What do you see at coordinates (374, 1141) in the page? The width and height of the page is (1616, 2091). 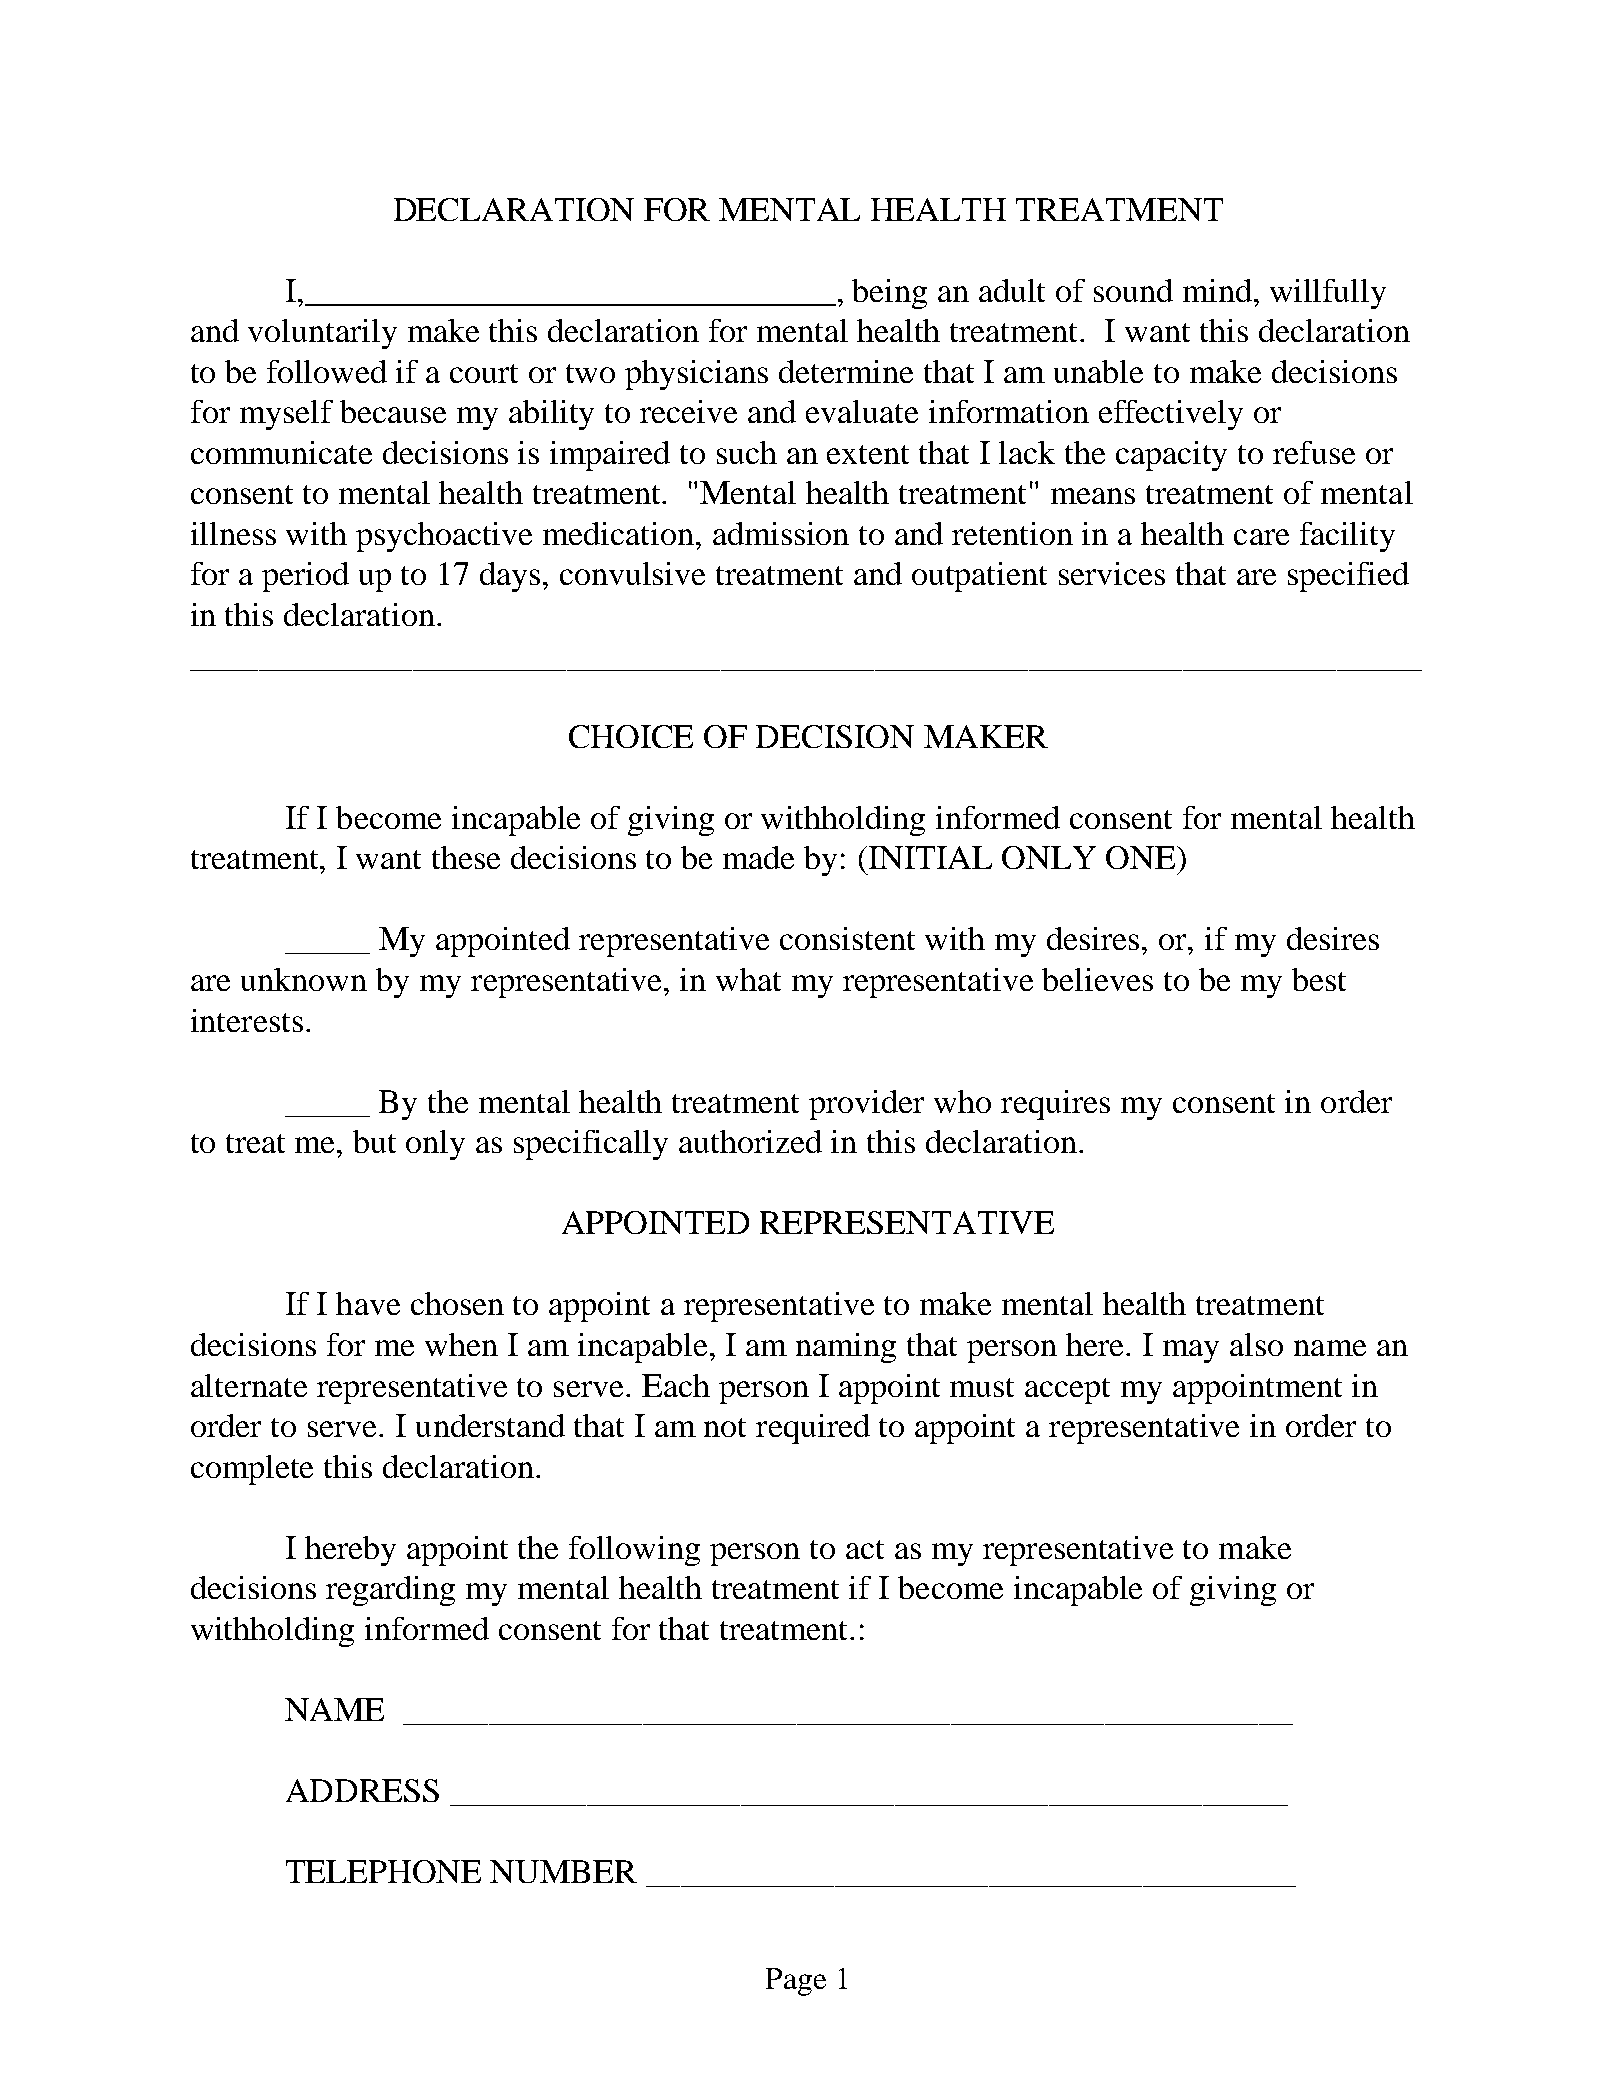 I see `but` at bounding box center [374, 1141].
